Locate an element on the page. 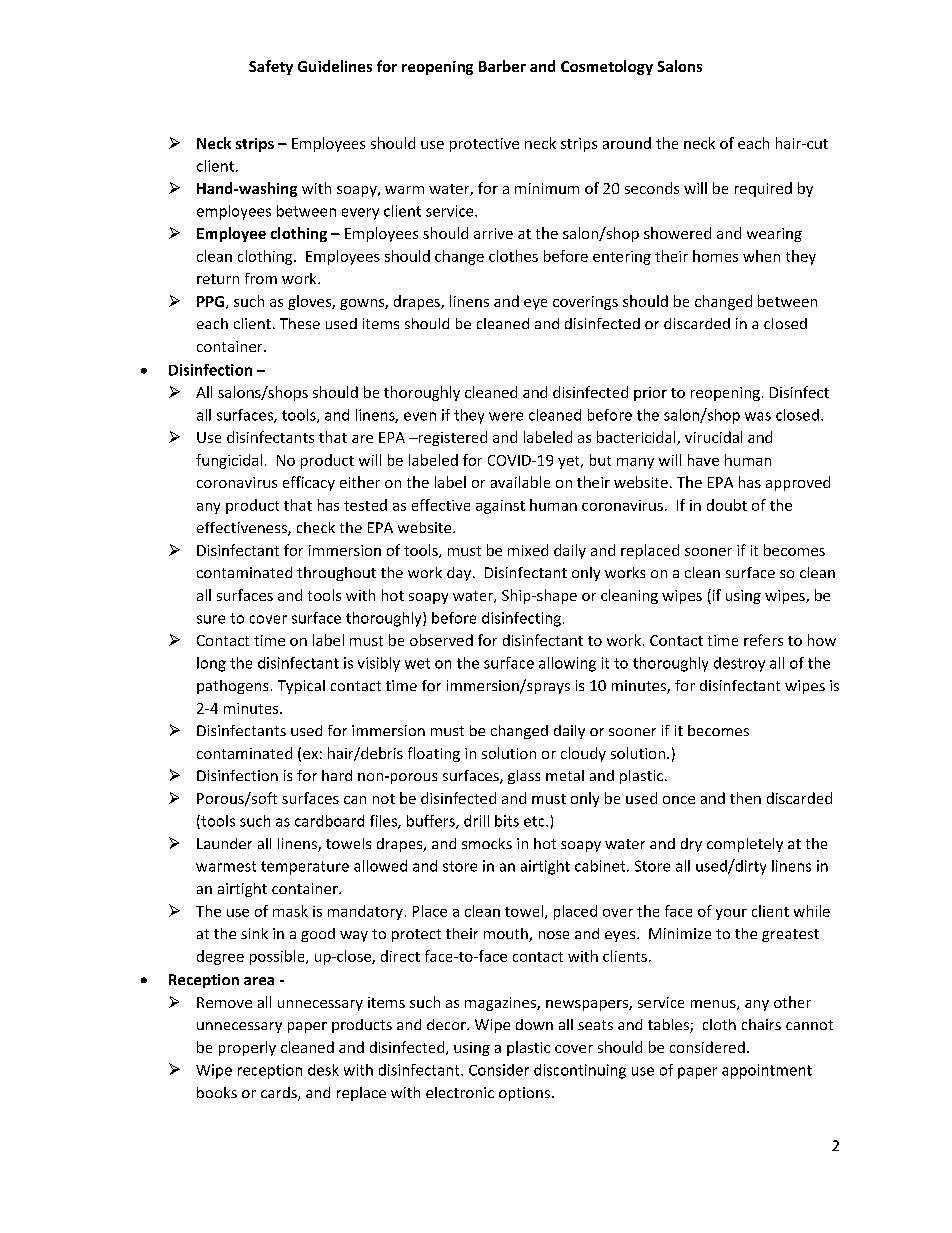 The width and height of the image is (952, 1233). These is located at coordinates (300, 323).
